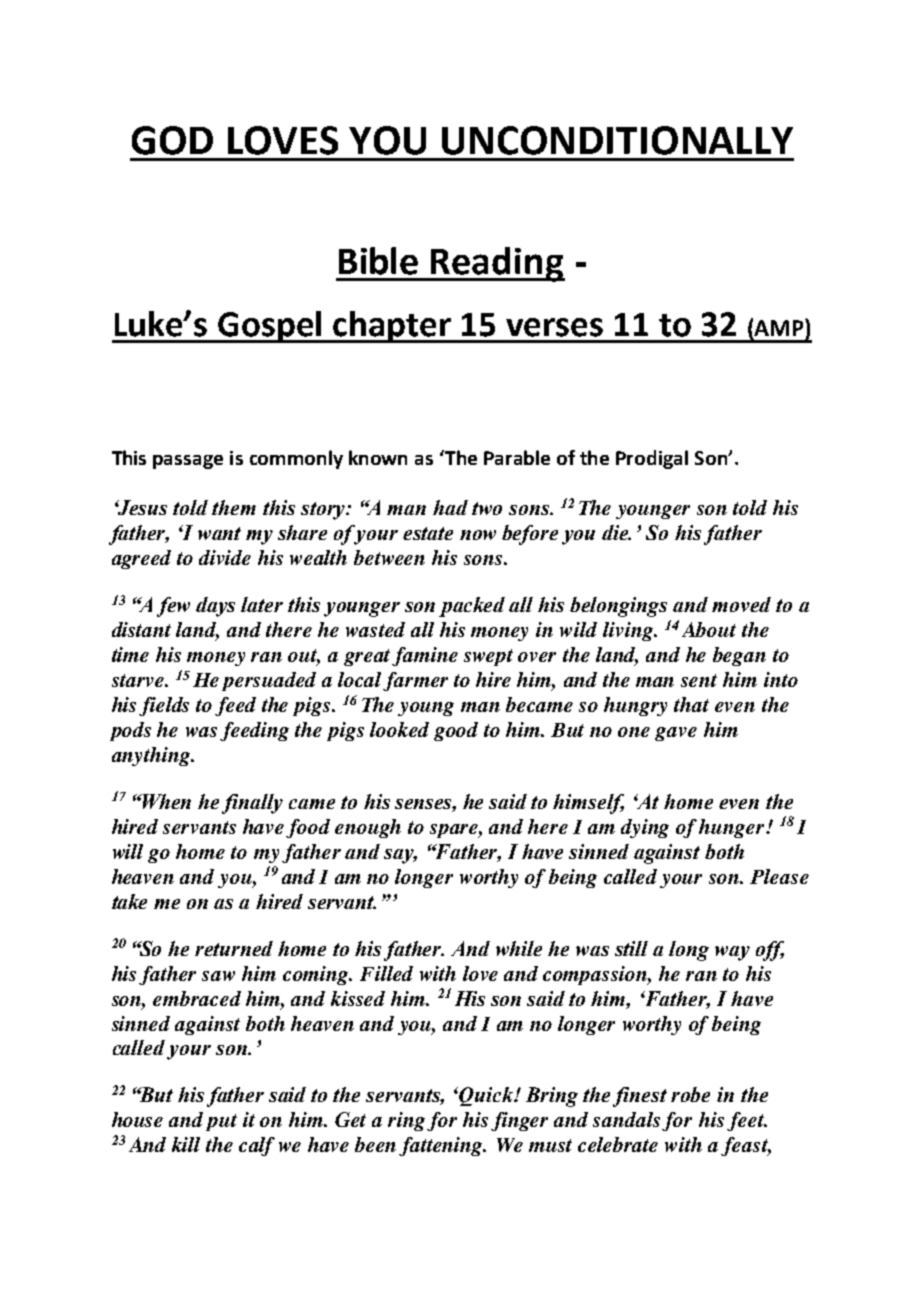 The image size is (924, 1308). What do you see at coordinates (172, 140) in the screenshot?
I see `GOD` at bounding box center [172, 140].
